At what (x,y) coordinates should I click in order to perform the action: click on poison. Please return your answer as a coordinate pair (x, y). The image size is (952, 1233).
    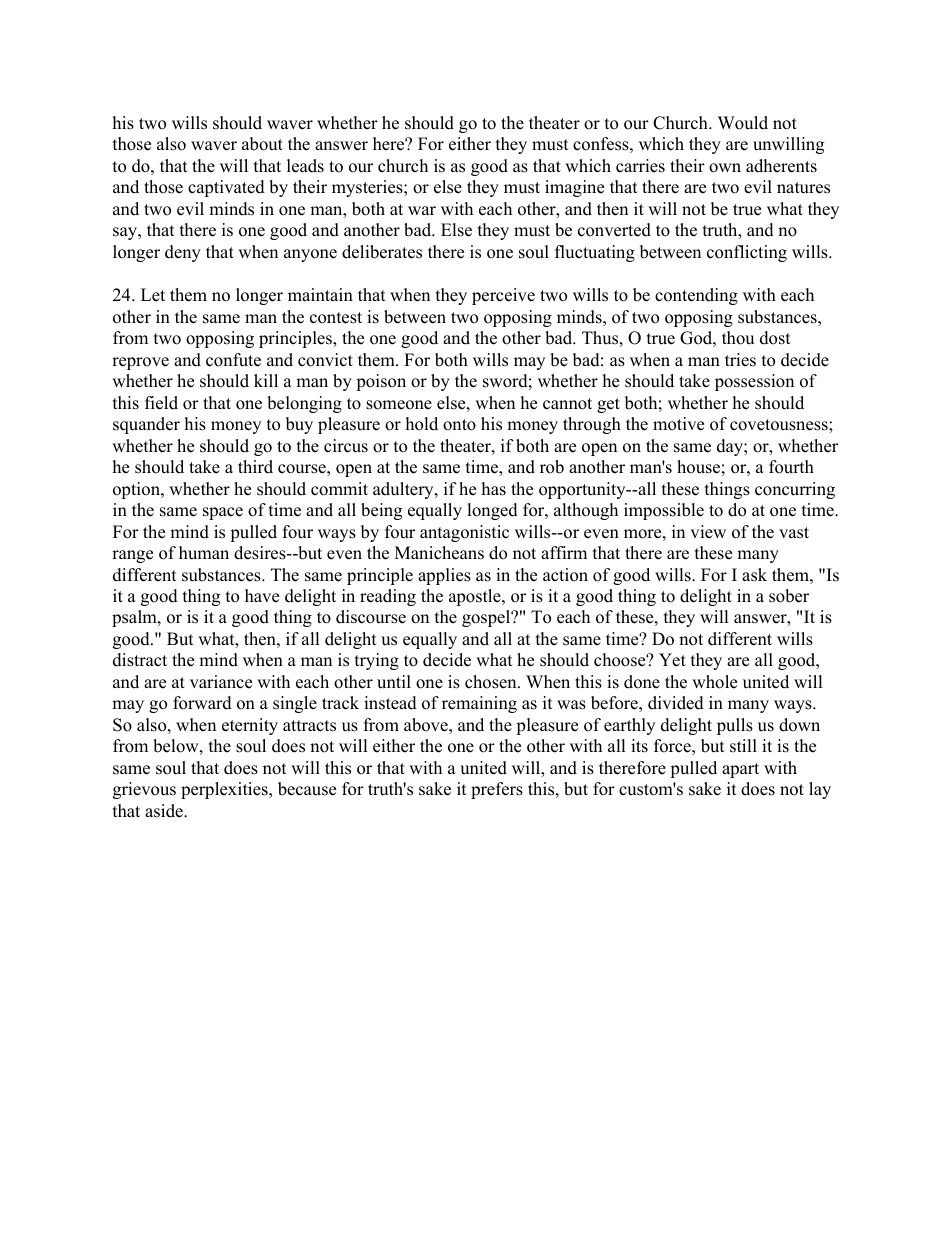
    Looking at the image, I should click on (381, 382).
